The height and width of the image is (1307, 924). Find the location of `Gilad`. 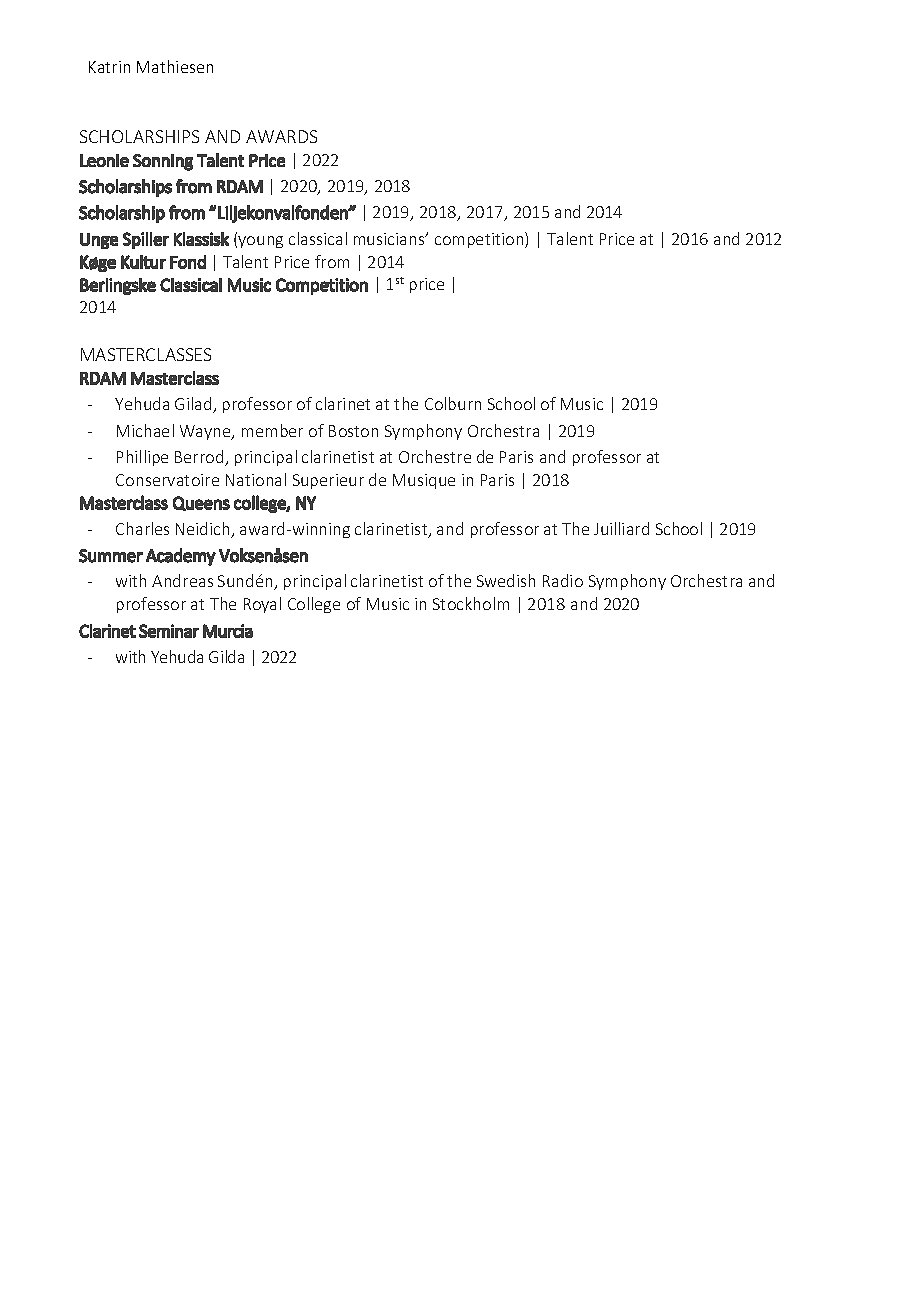

Gilad is located at coordinates (194, 405).
